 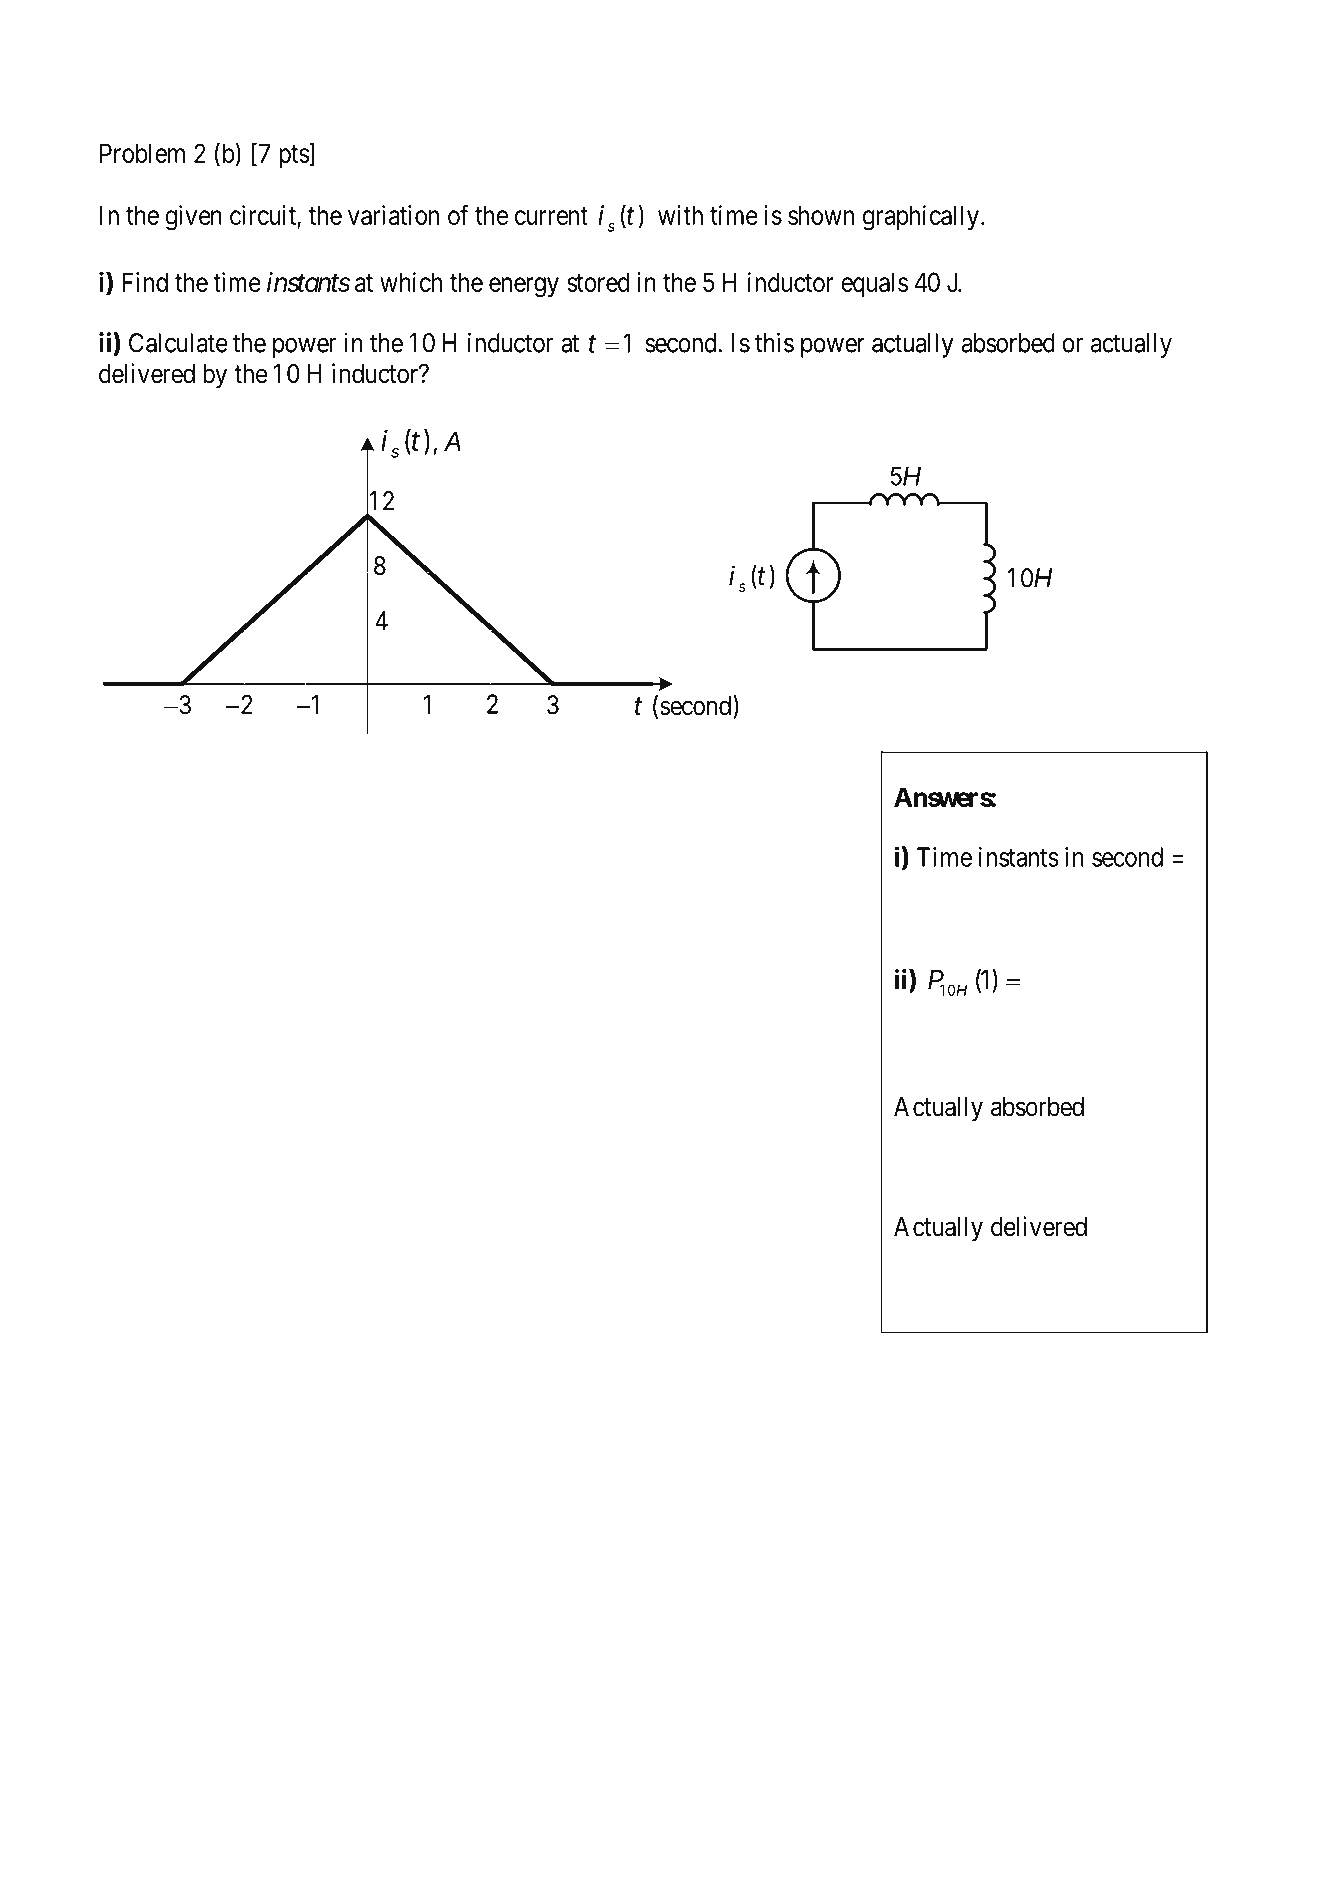 What do you see at coordinates (598, 282) in the image?
I see `stored` at bounding box center [598, 282].
